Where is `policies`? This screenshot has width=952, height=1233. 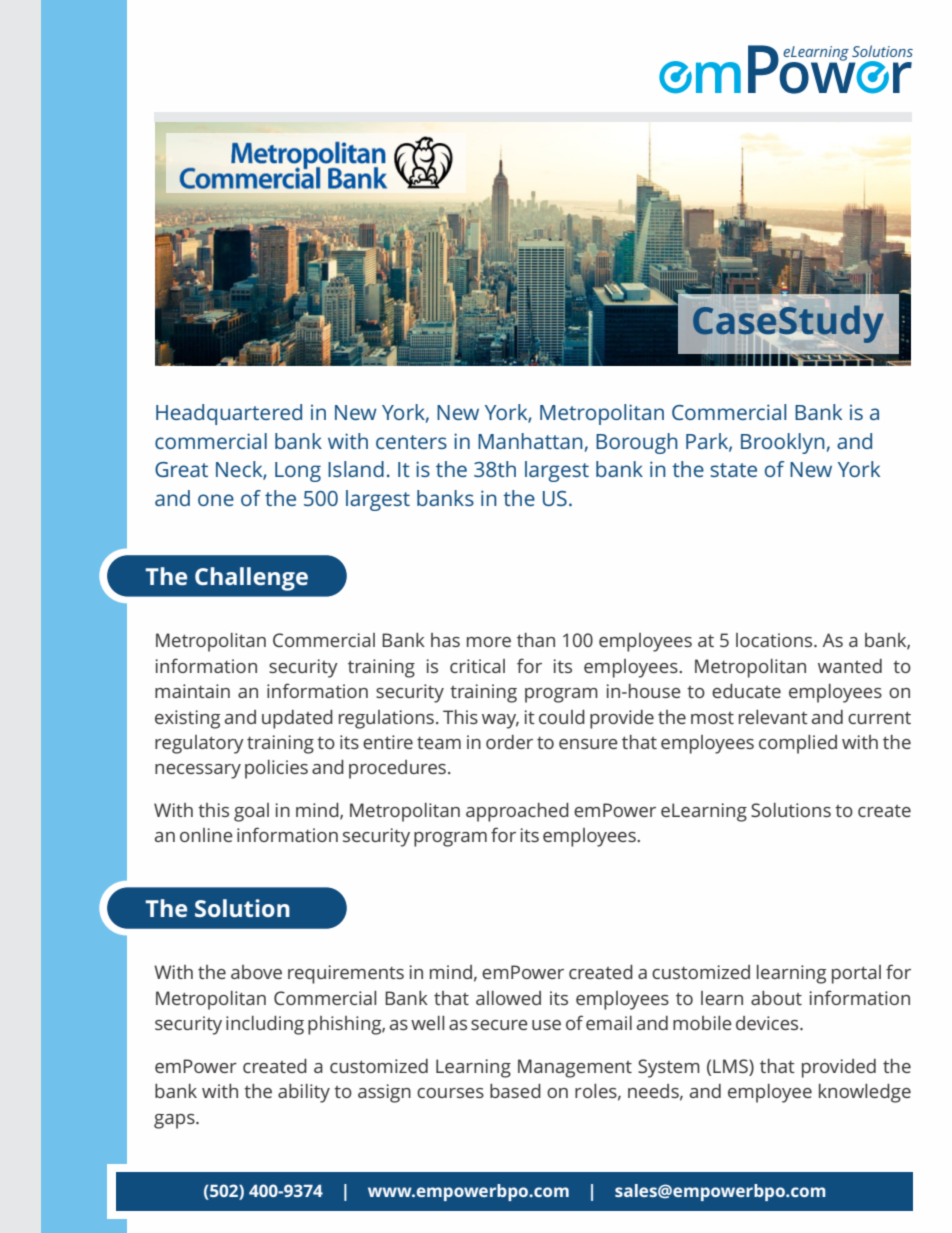
policies is located at coordinates (276, 769).
